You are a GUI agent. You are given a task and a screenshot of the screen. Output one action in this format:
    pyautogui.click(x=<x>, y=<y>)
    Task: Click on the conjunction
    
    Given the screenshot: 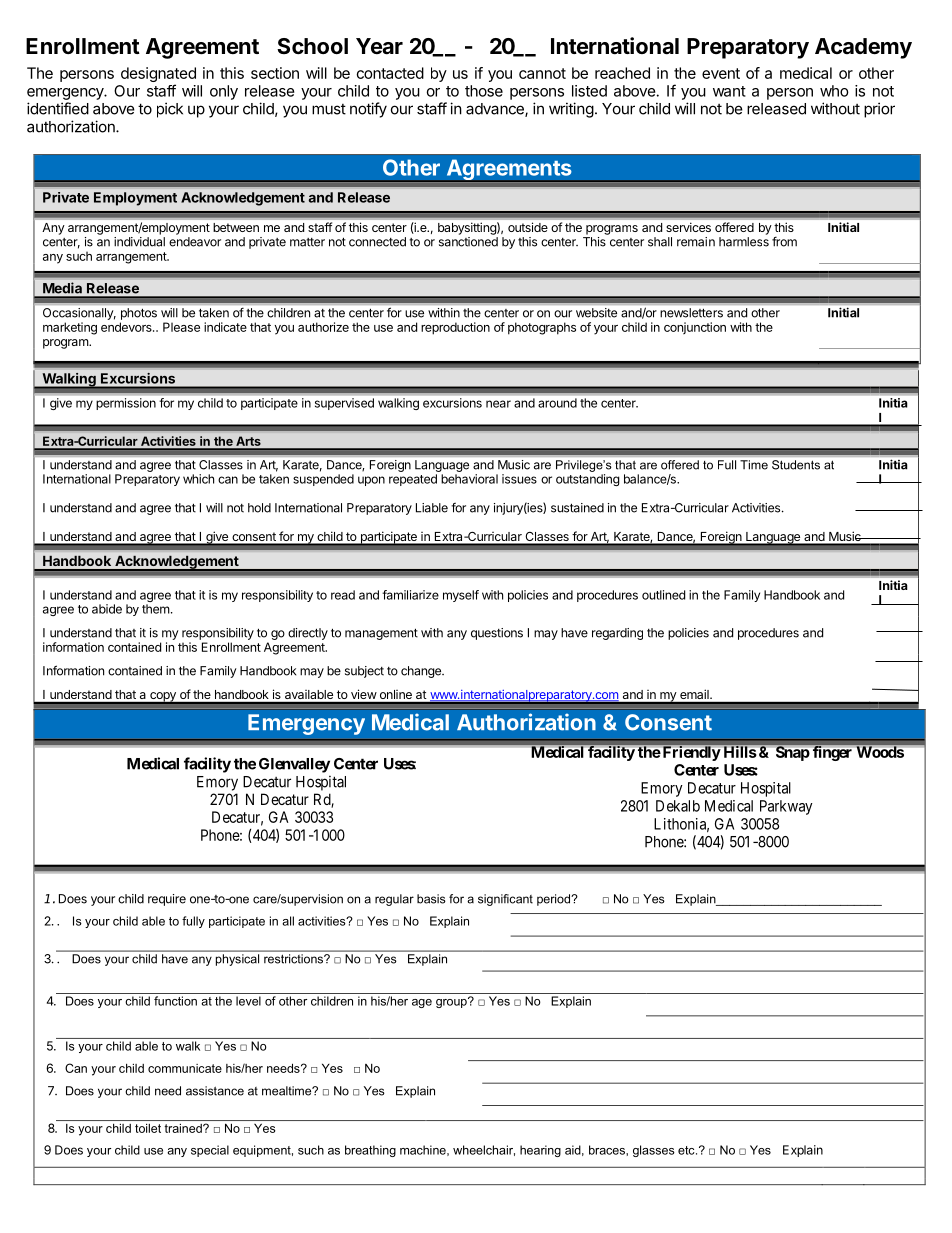 What is the action you would take?
    pyautogui.click(x=695, y=328)
